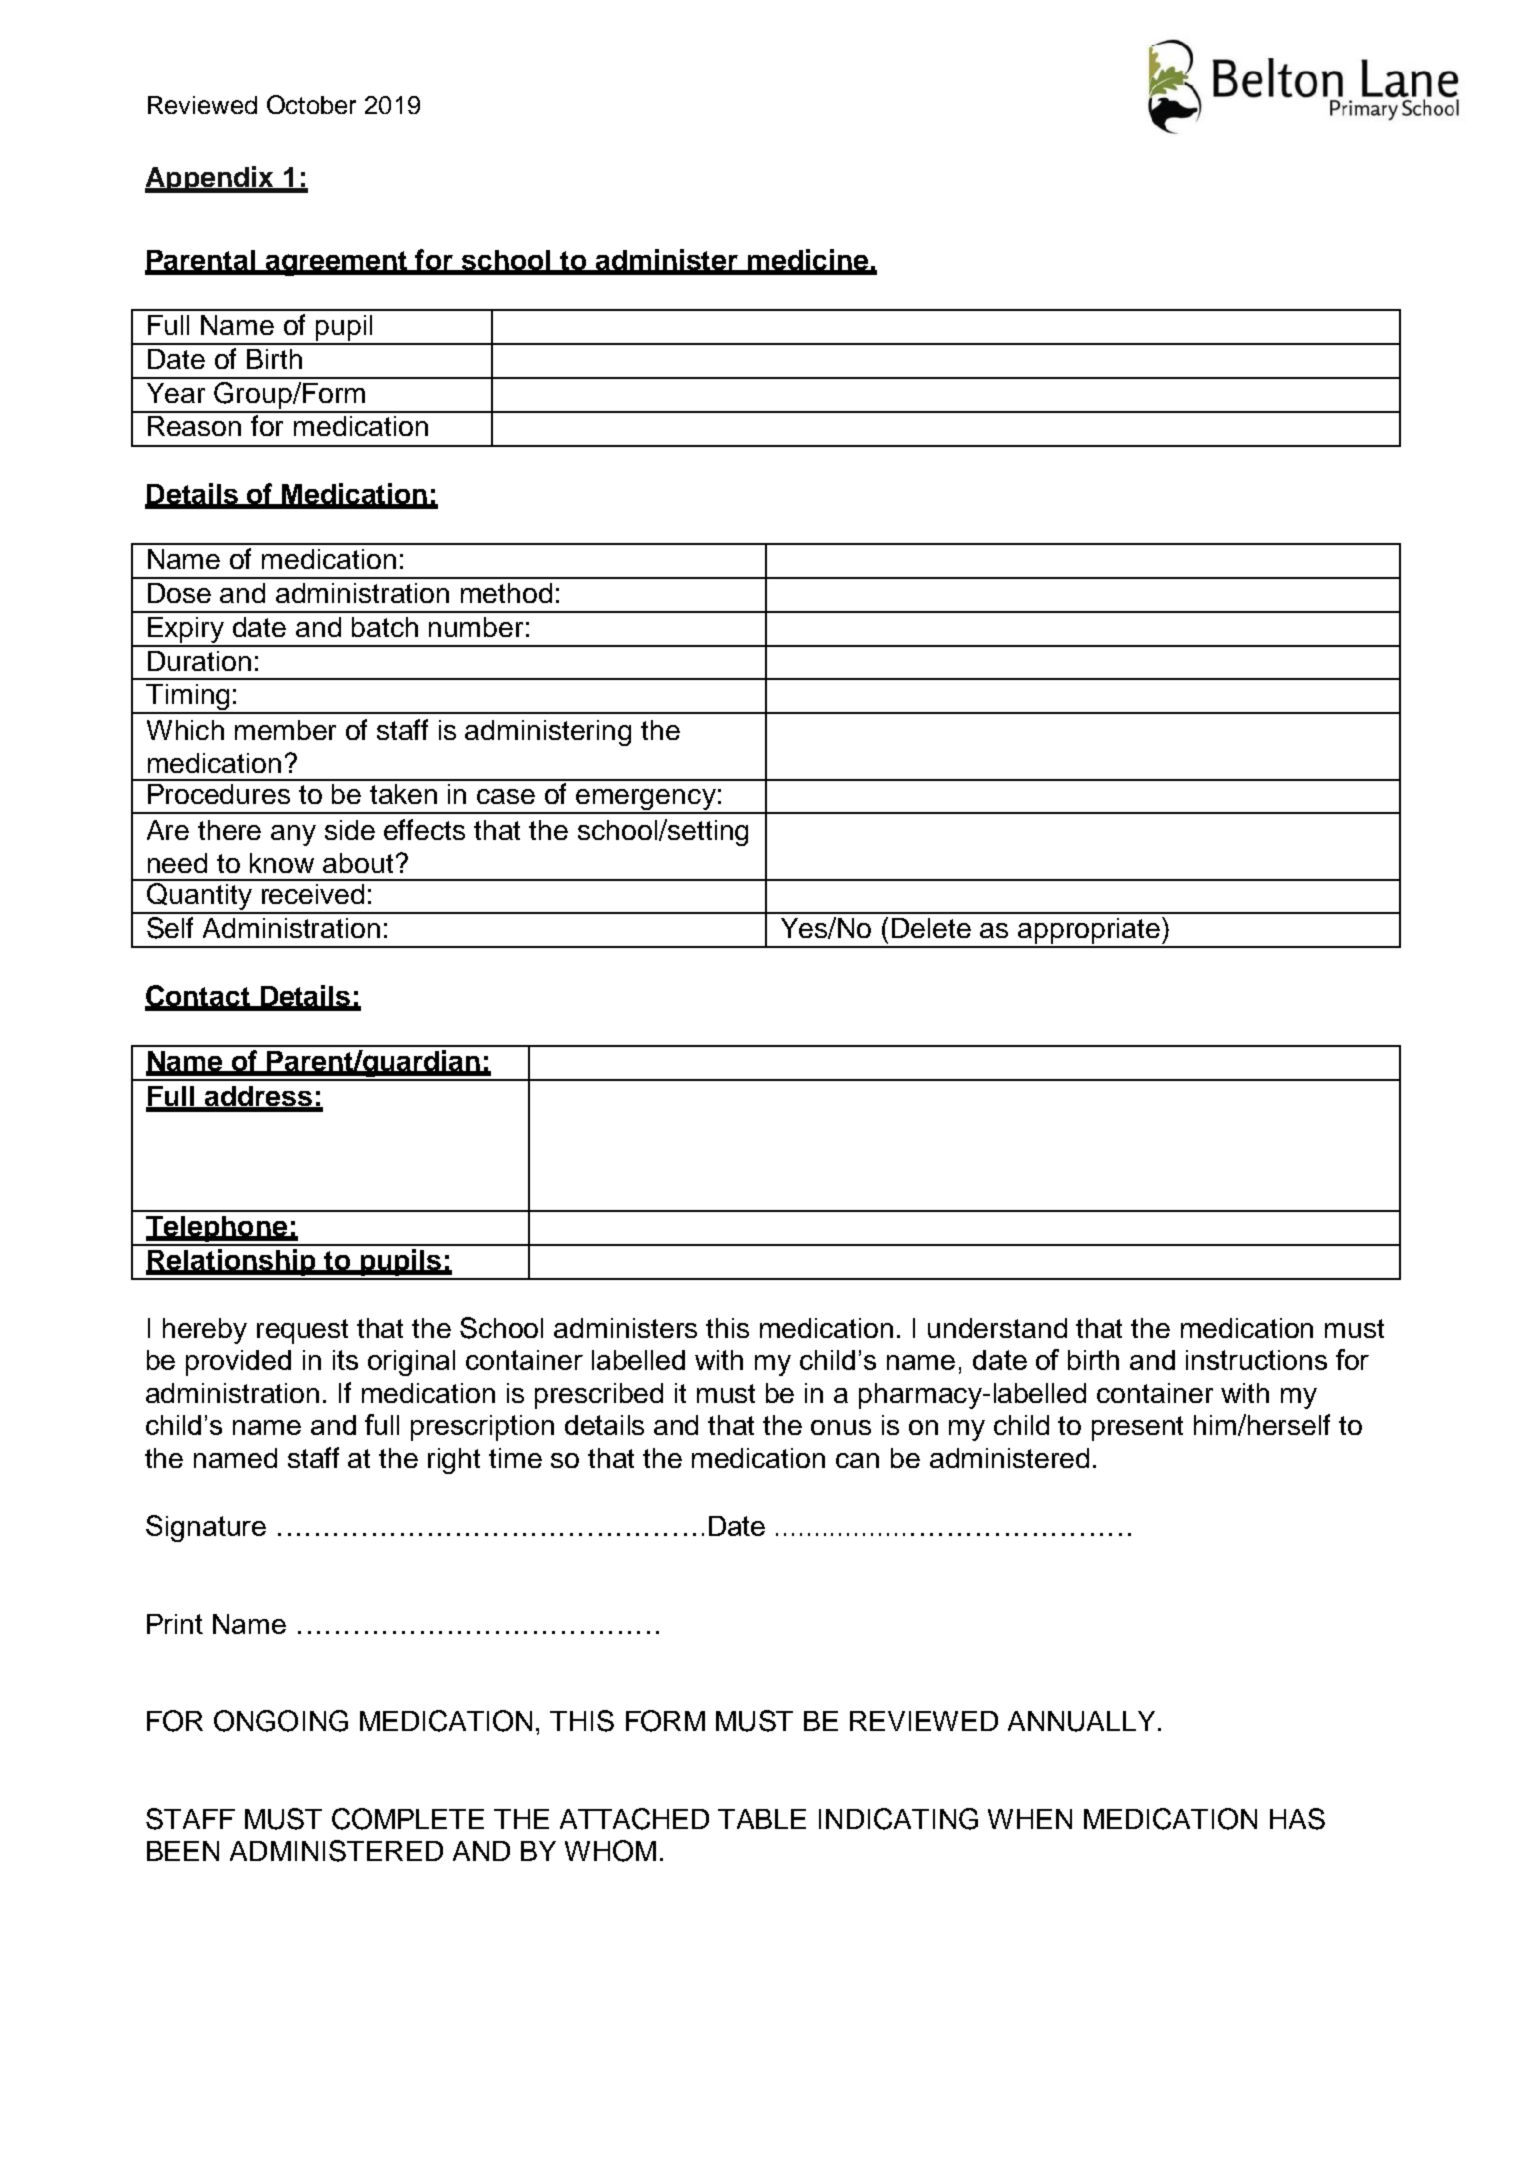  What do you see at coordinates (476, 627) in the image?
I see `number` at bounding box center [476, 627].
